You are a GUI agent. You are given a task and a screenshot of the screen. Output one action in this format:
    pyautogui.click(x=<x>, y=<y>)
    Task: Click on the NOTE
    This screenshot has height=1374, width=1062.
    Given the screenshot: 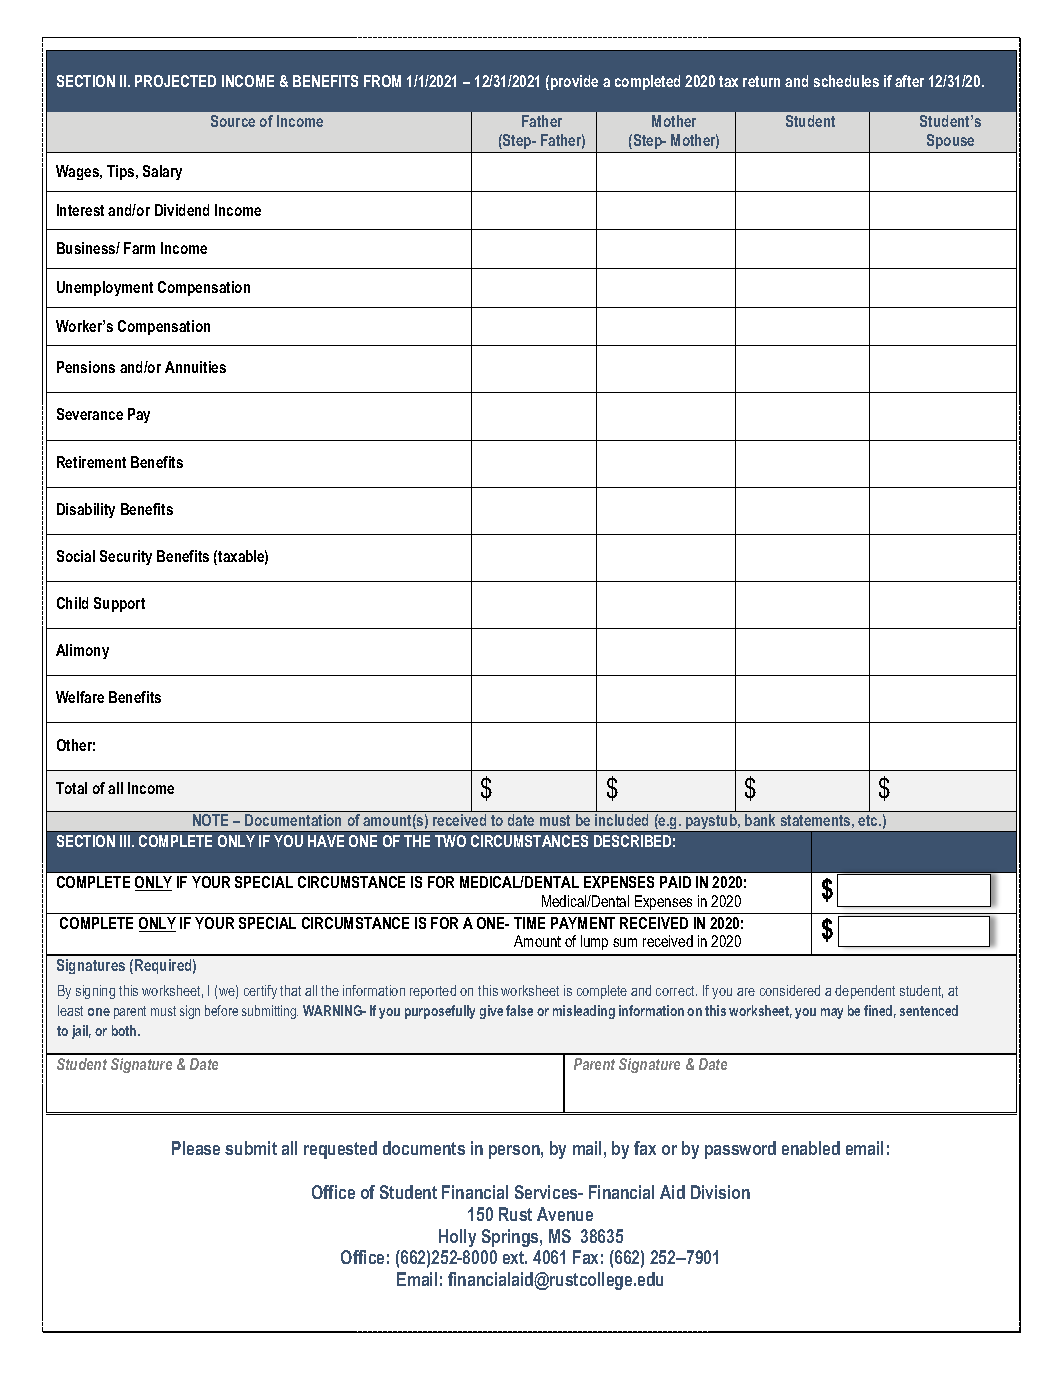 What is the action you would take?
    pyautogui.click(x=210, y=820)
